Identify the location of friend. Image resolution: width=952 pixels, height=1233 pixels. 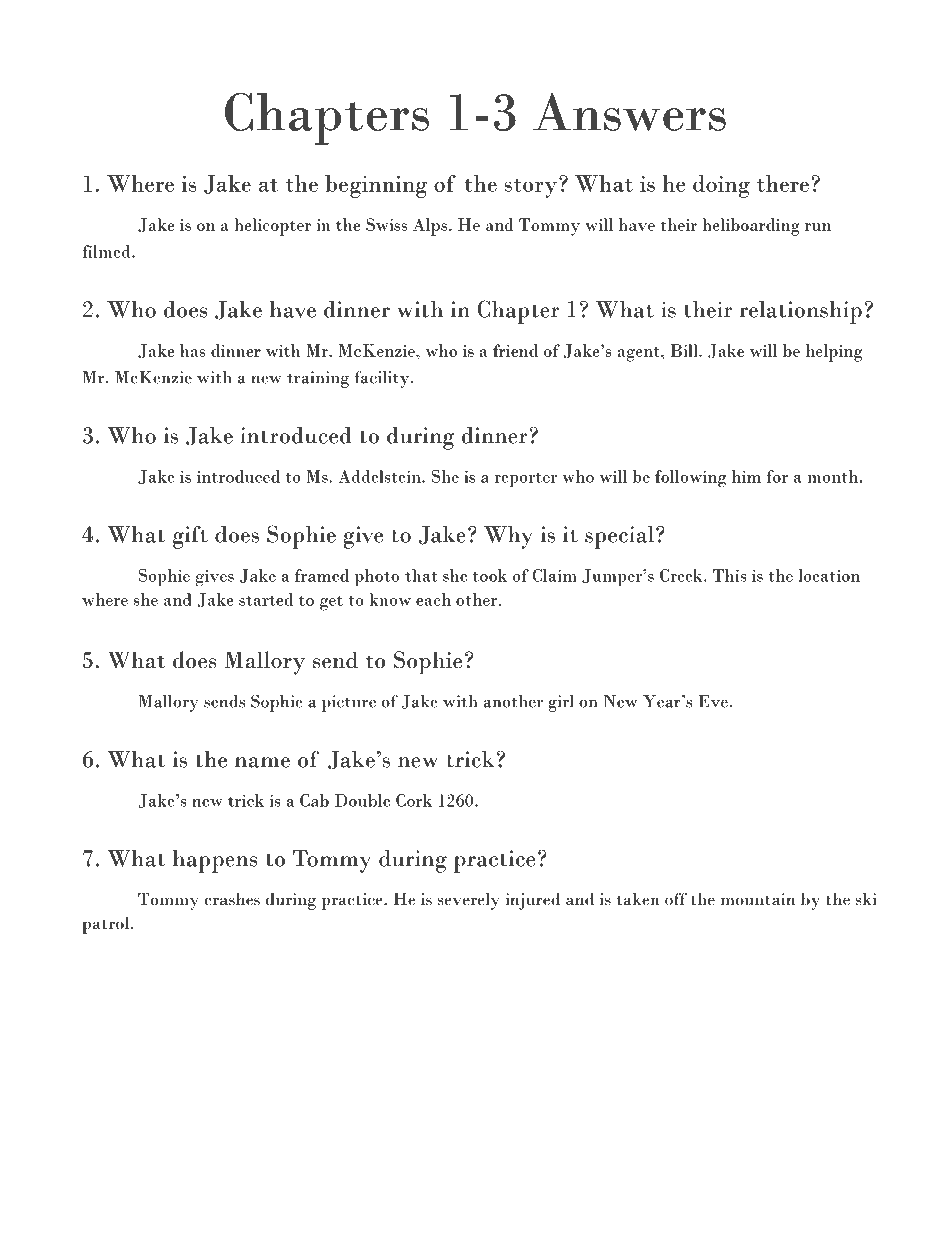
(515, 350).
